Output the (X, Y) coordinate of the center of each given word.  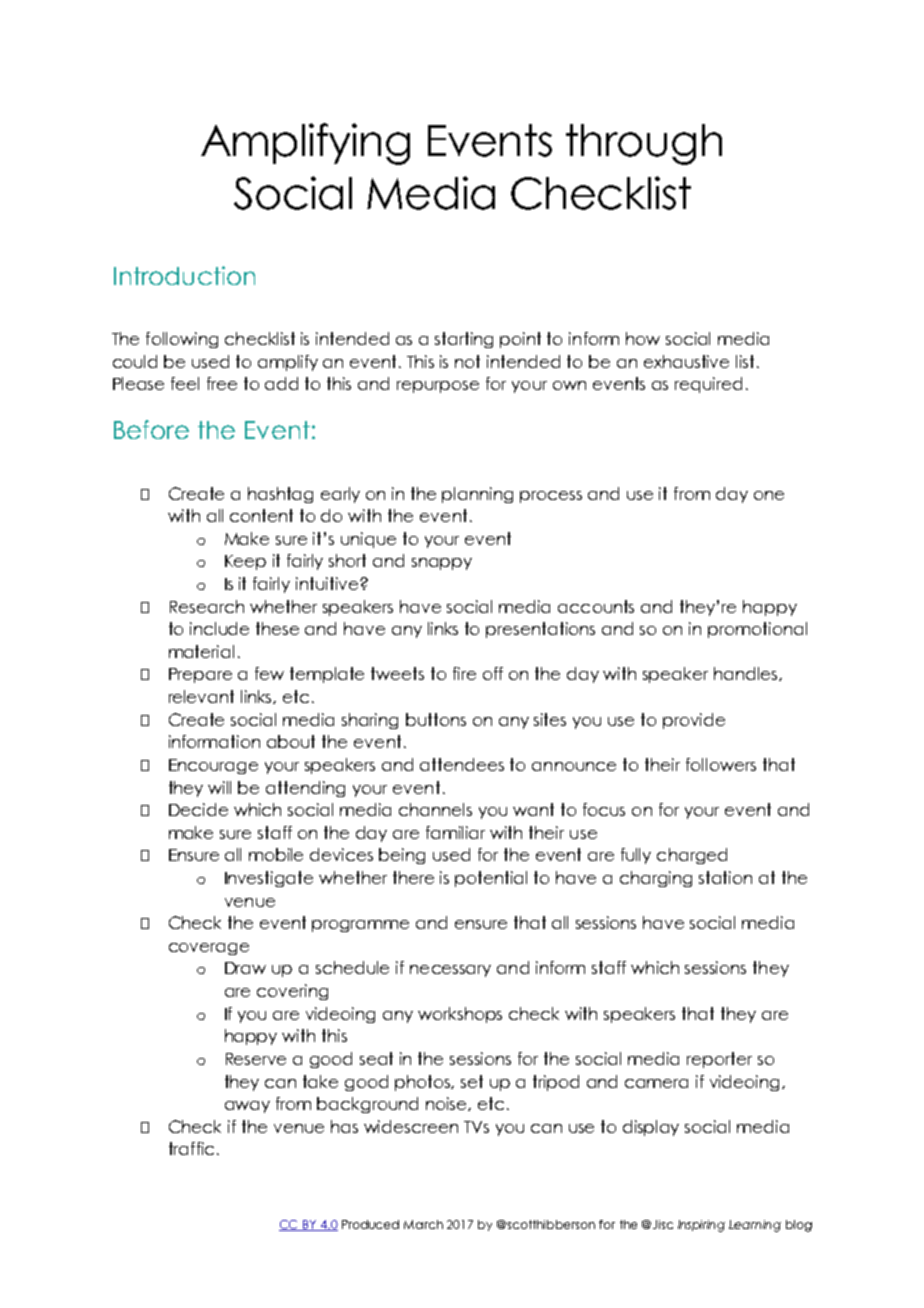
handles (747, 674)
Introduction (184, 275)
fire (464, 673)
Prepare (200, 675)
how (643, 338)
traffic (191, 1148)
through (644, 144)
